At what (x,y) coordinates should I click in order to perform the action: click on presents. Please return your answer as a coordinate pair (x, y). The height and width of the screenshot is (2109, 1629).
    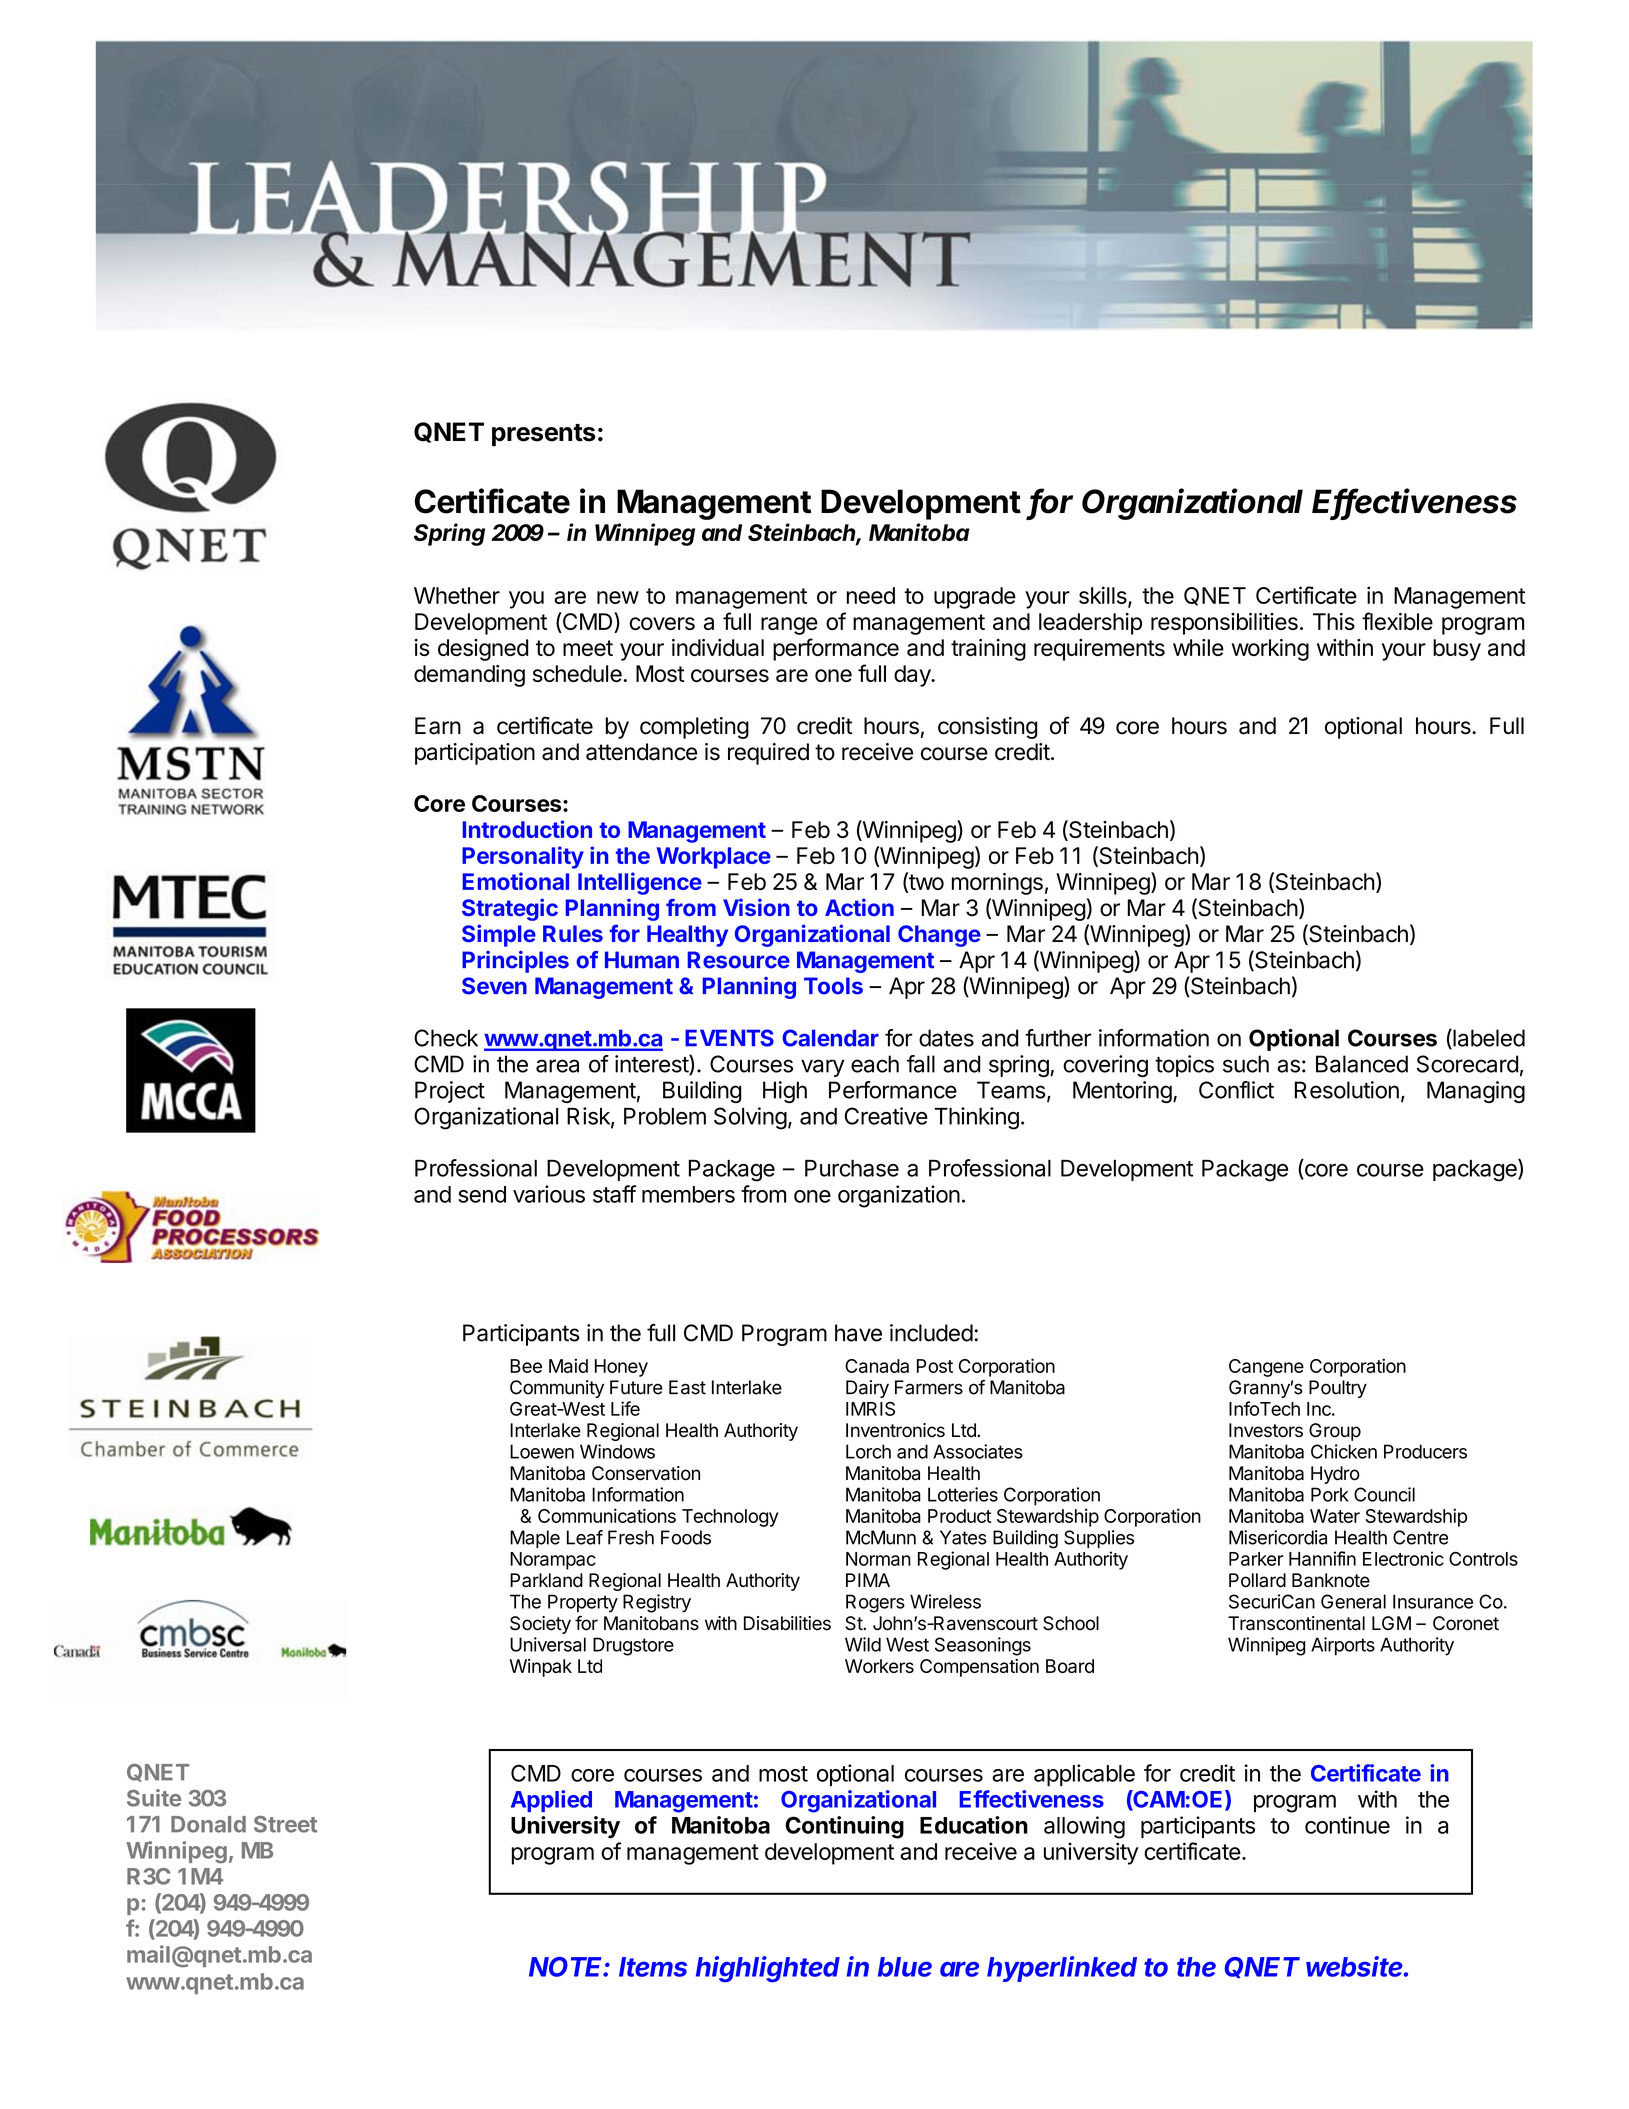
    Looking at the image, I should click on (544, 435).
